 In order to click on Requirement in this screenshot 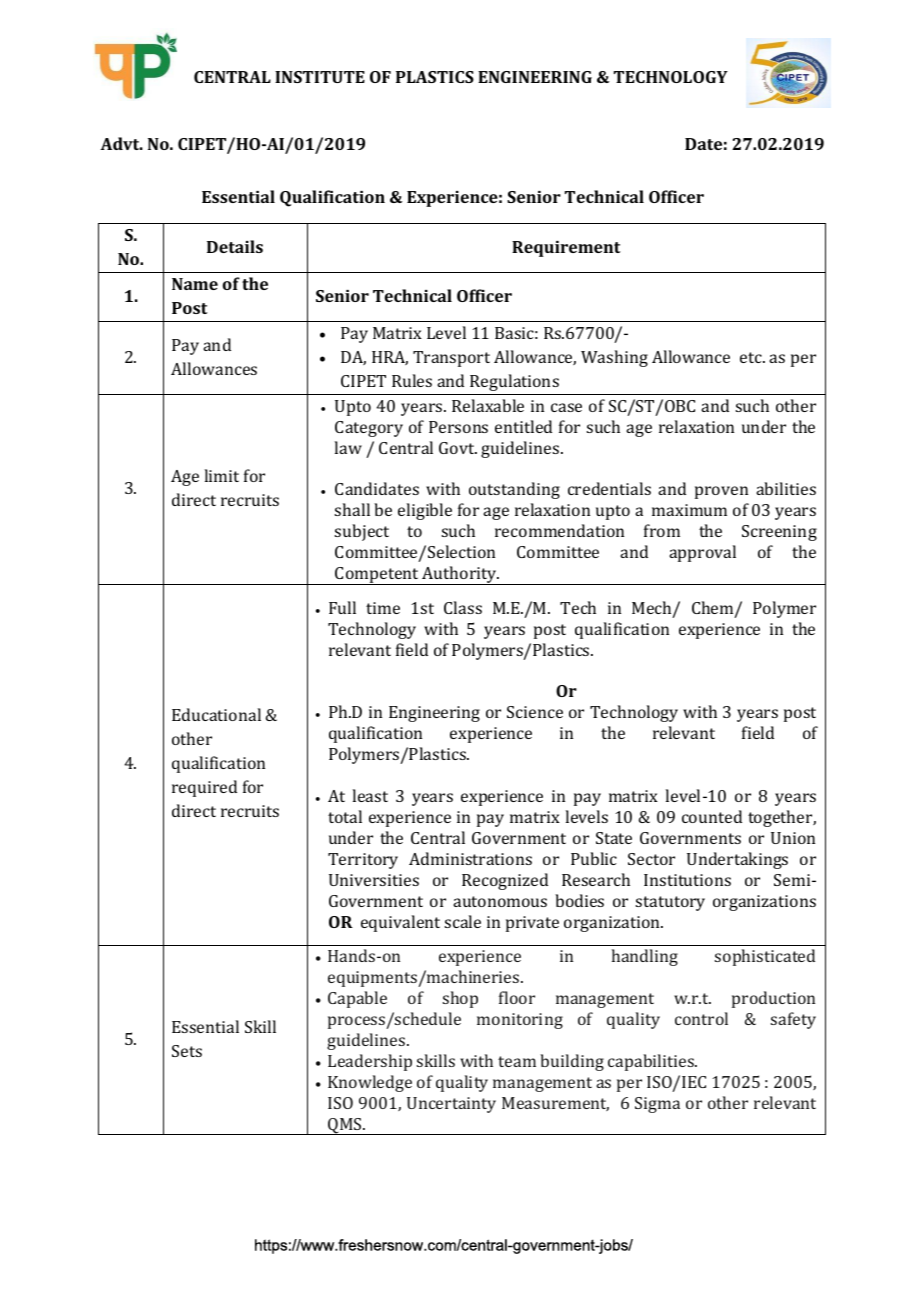, I will do `click(566, 249)`.
